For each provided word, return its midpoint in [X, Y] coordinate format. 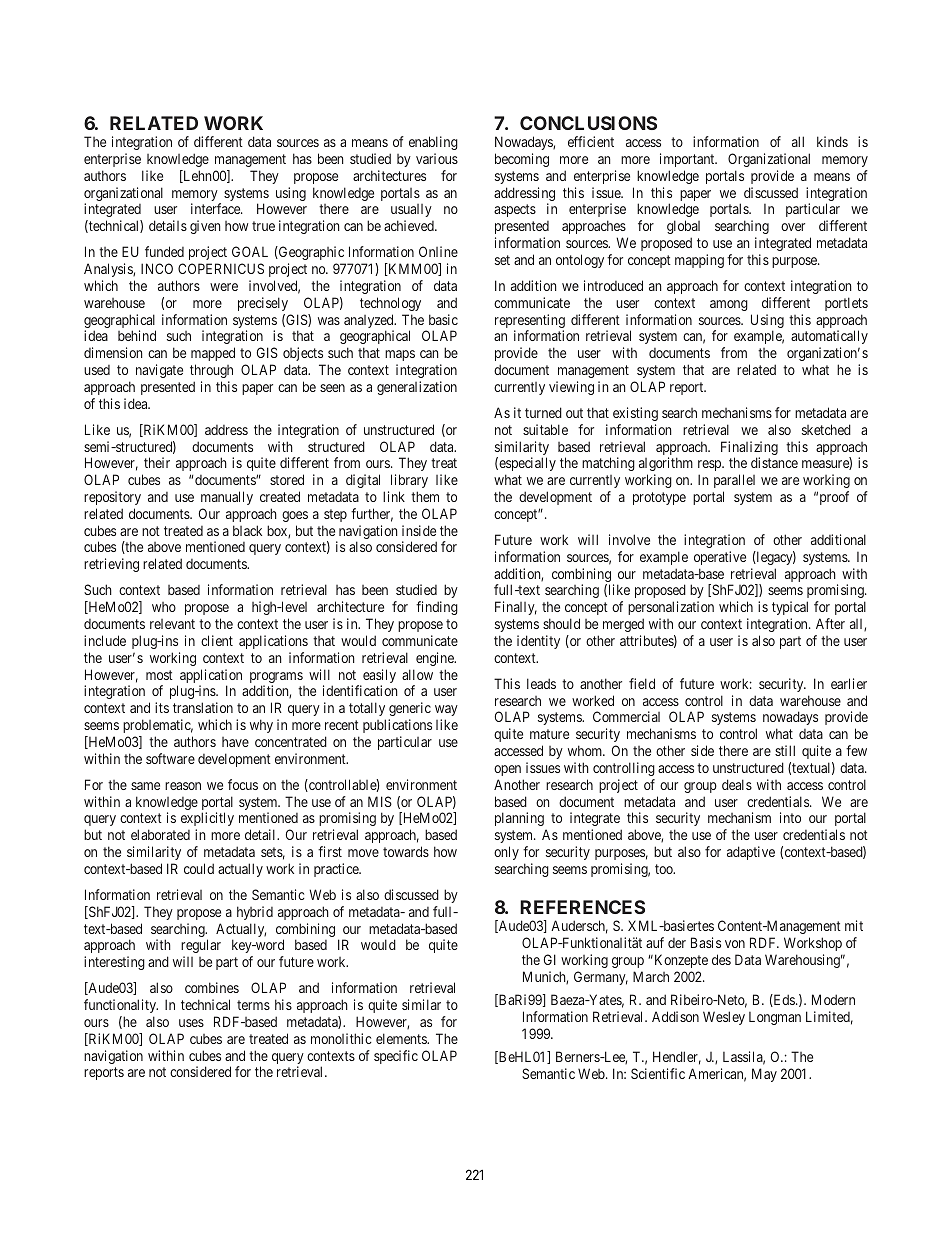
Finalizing [749, 449]
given [205, 227]
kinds [832, 141]
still [785, 750]
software [170, 758]
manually [227, 498]
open [507, 770]
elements [402, 1038]
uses [191, 1023]
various [437, 158]
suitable [545, 429]
